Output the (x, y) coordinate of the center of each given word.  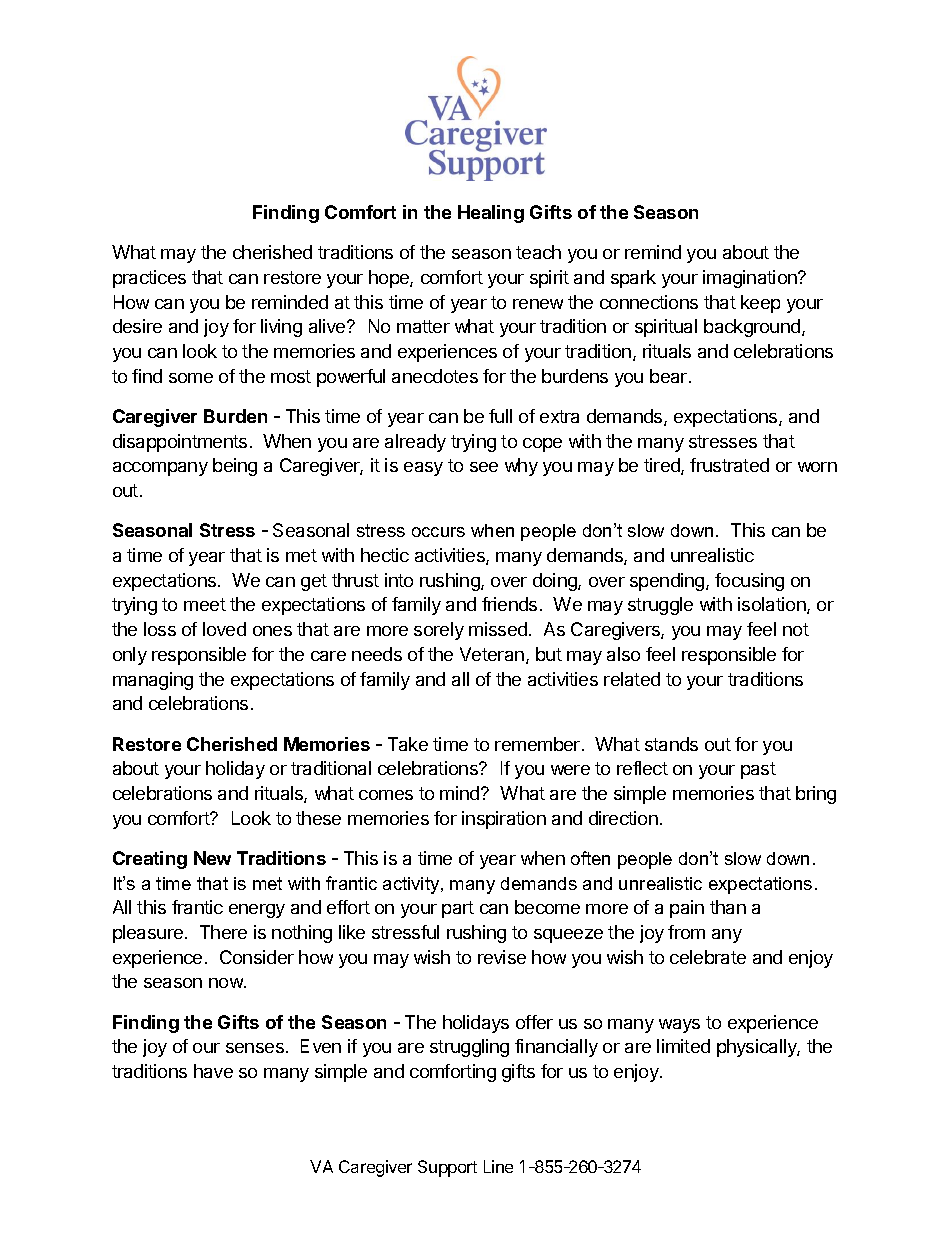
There (223, 932)
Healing (491, 214)
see (484, 467)
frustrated (729, 465)
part (458, 909)
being (235, 467)
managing (153, 681)
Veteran (492, 654)
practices (149, 279)
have (213, 1071)
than (728, 907)
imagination (751, 279)
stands (671, 744)
